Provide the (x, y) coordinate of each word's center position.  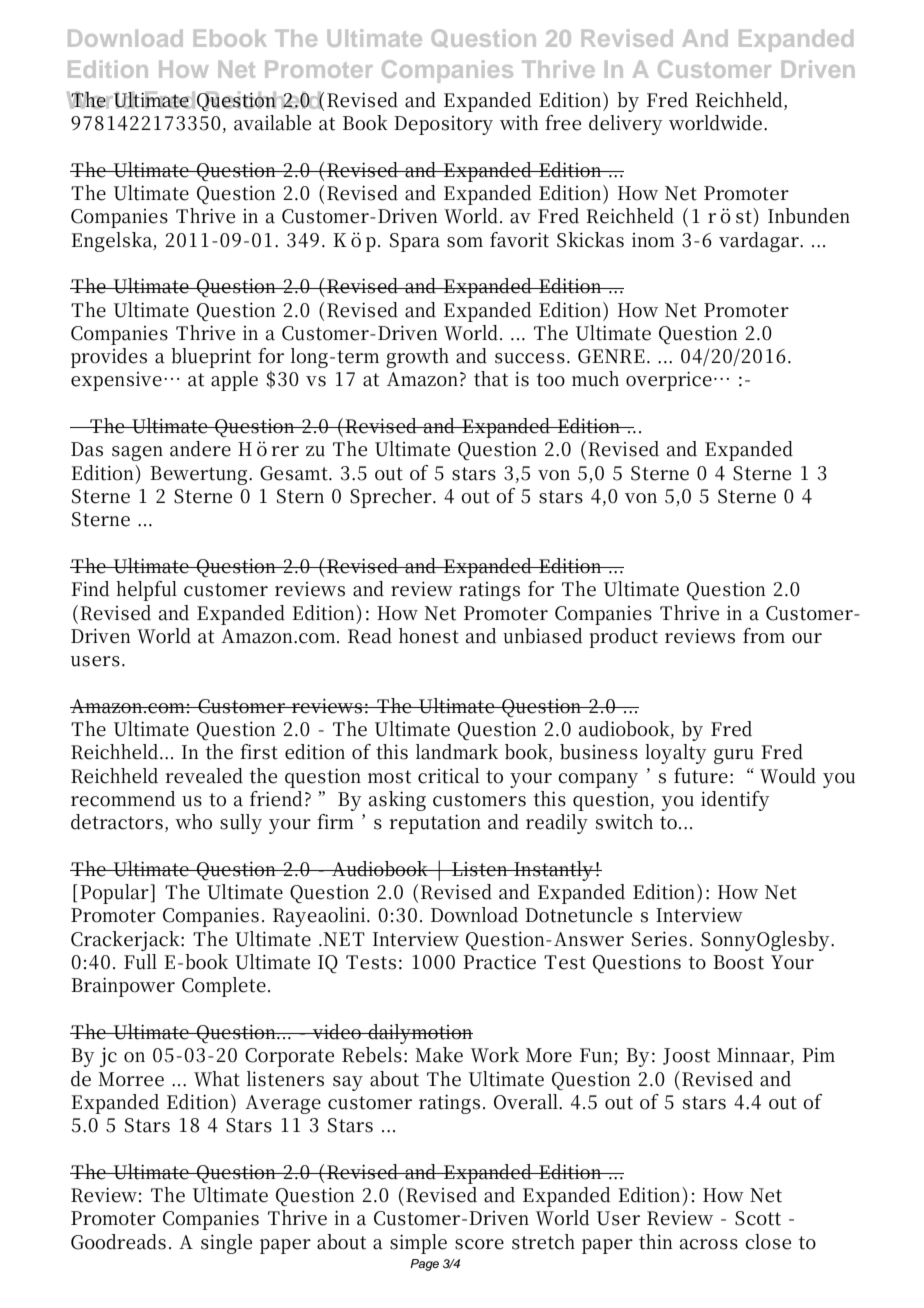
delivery (626, 125)
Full (140, 962)
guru (734, 756)
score (479, 1244)
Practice (499, 962)
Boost (738, 962)
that (491, 379)
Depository (443, 125)
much (595, 379)
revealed (204, 776)
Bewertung (200, 475)
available (272, 123)
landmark (457, 752)
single (226, 1244)
